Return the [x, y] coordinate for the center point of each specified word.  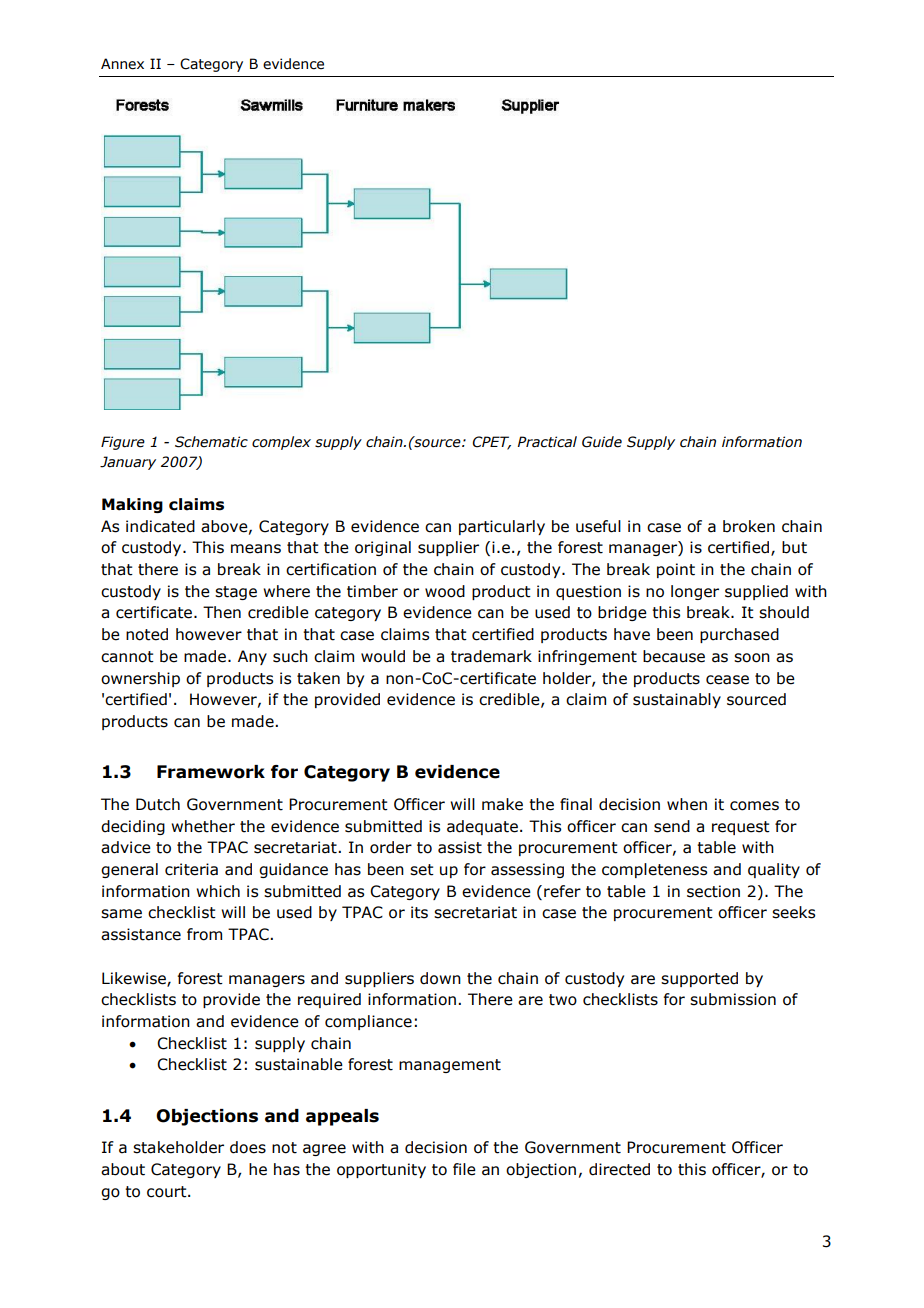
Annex [122, 64]
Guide [602, 442]
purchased [739, 635]
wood [445, 591]
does [248, 1147]
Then [222, 612]
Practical [547, 442]
